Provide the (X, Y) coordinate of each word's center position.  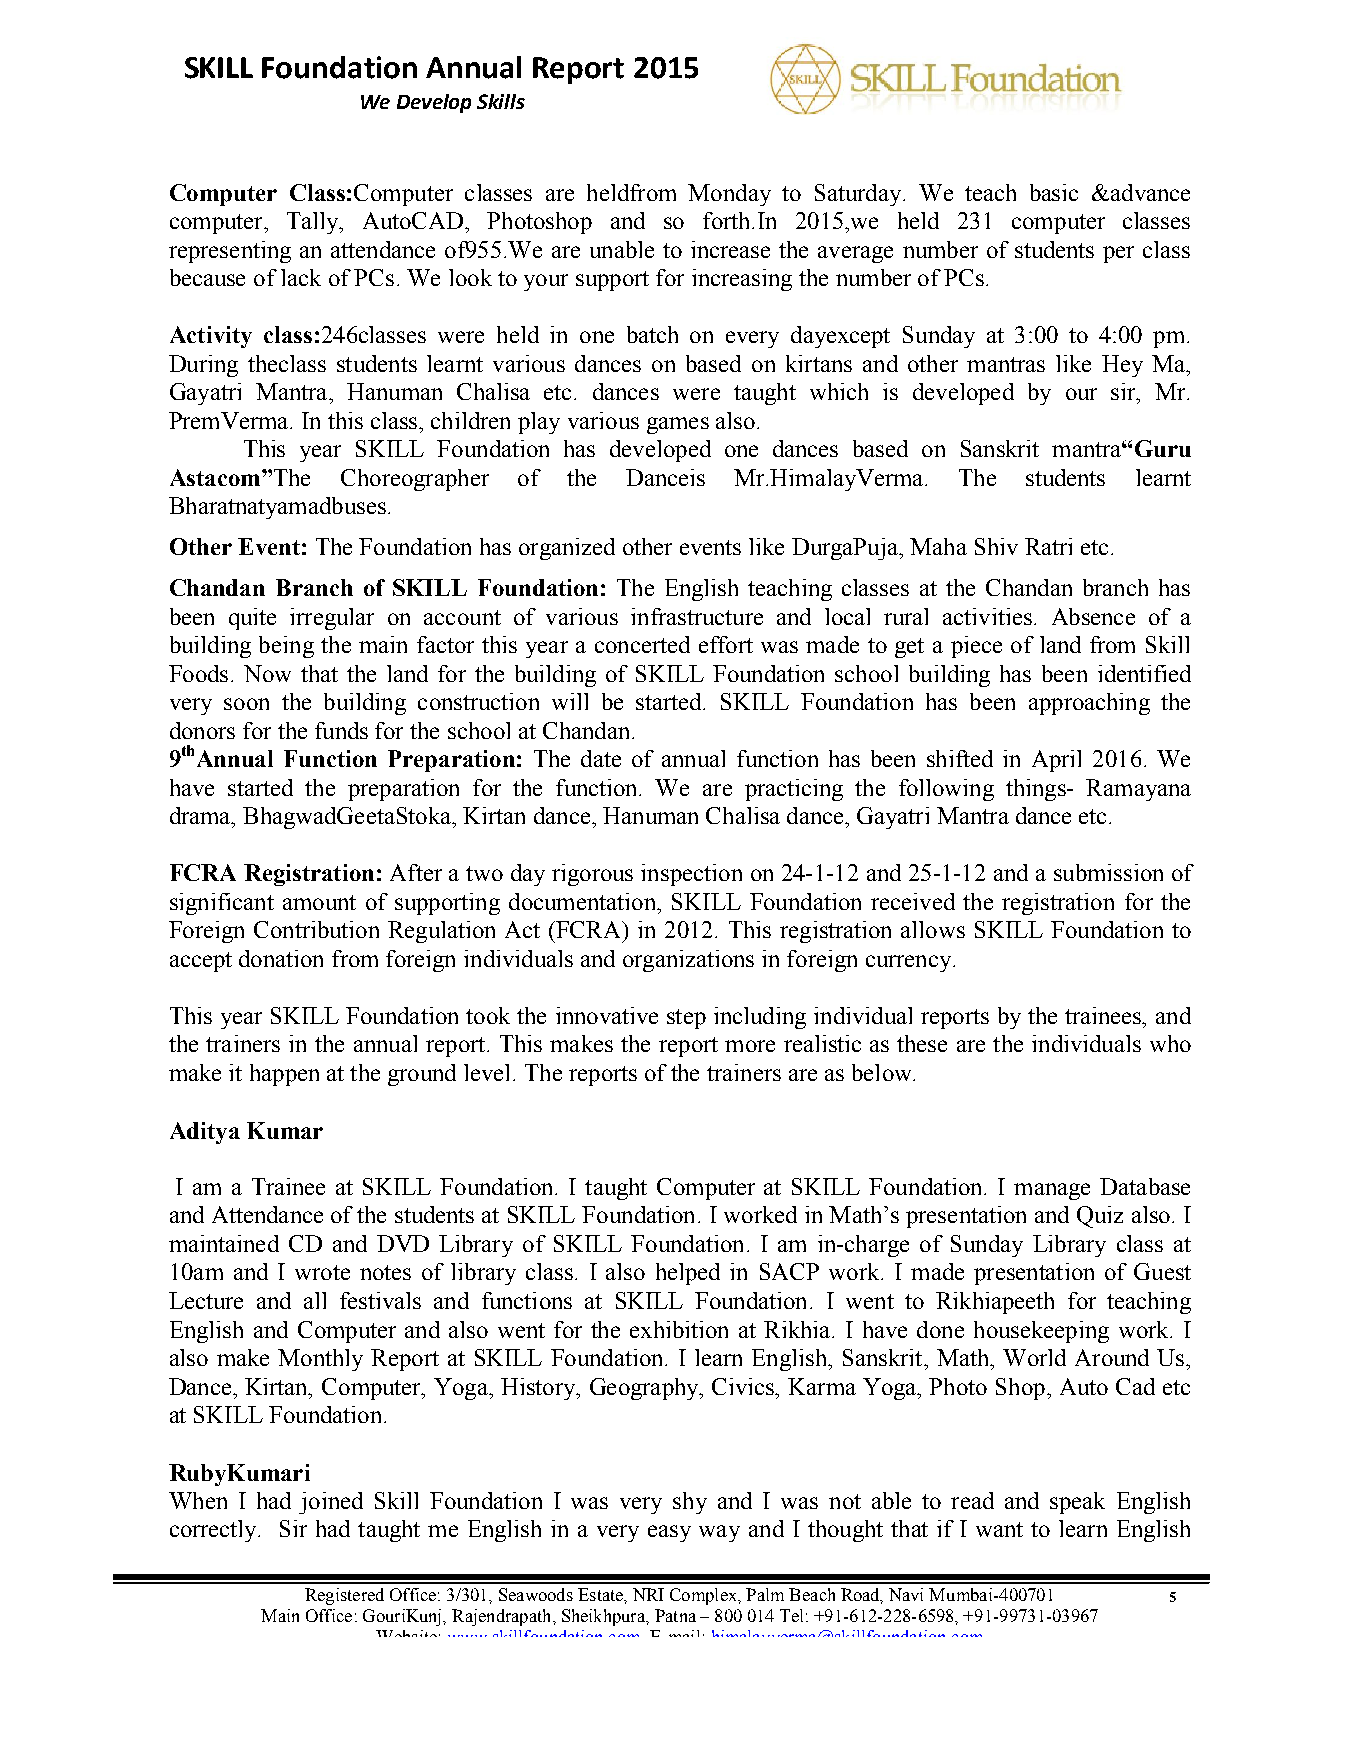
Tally (314, 223)
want (999, 1529)
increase (730, 249)
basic (1054, 192)
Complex (704, 1596)
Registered (344, 1596)
